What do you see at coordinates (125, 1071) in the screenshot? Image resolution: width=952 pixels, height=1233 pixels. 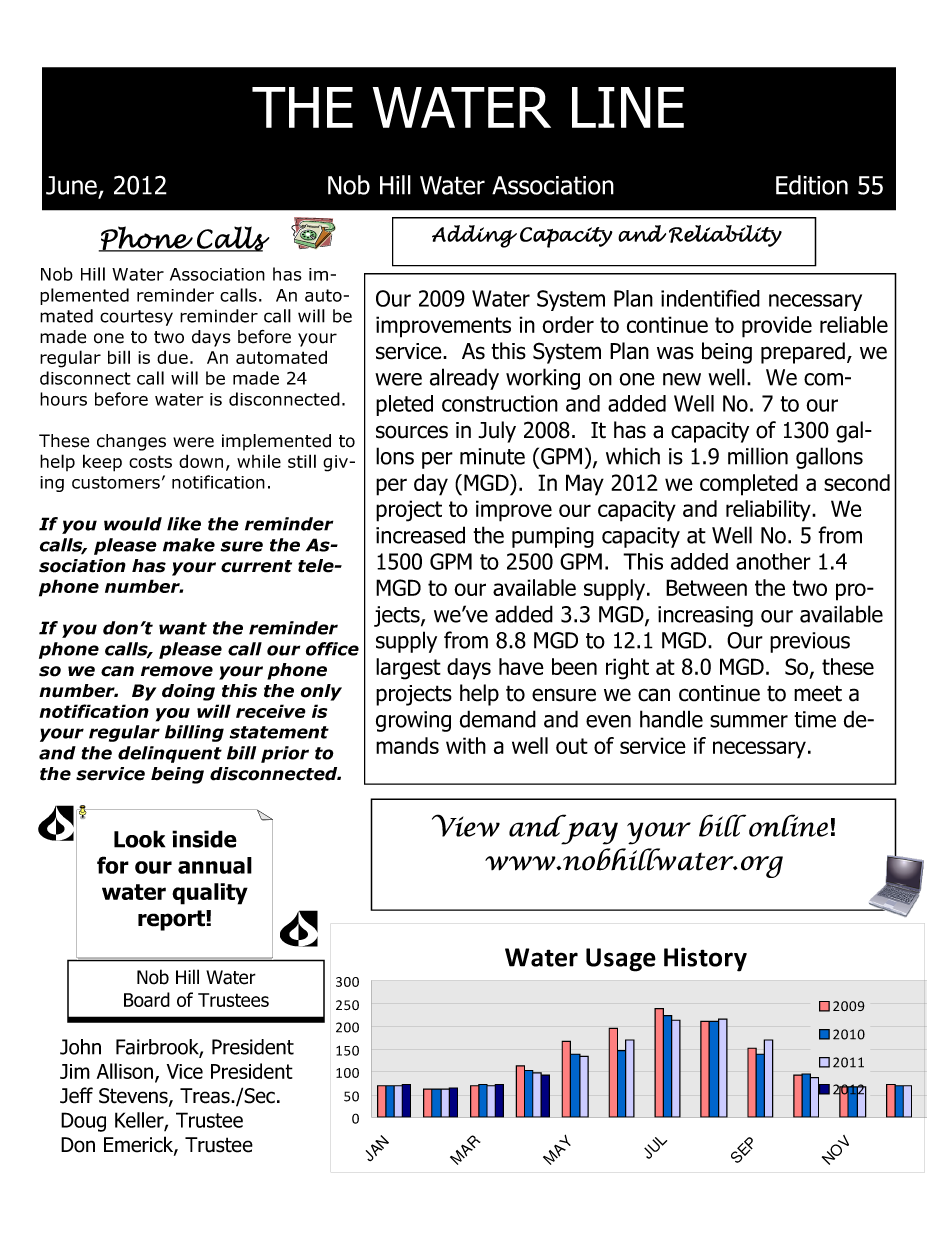 I see `Allison` at bounding box center [125, 1071].
